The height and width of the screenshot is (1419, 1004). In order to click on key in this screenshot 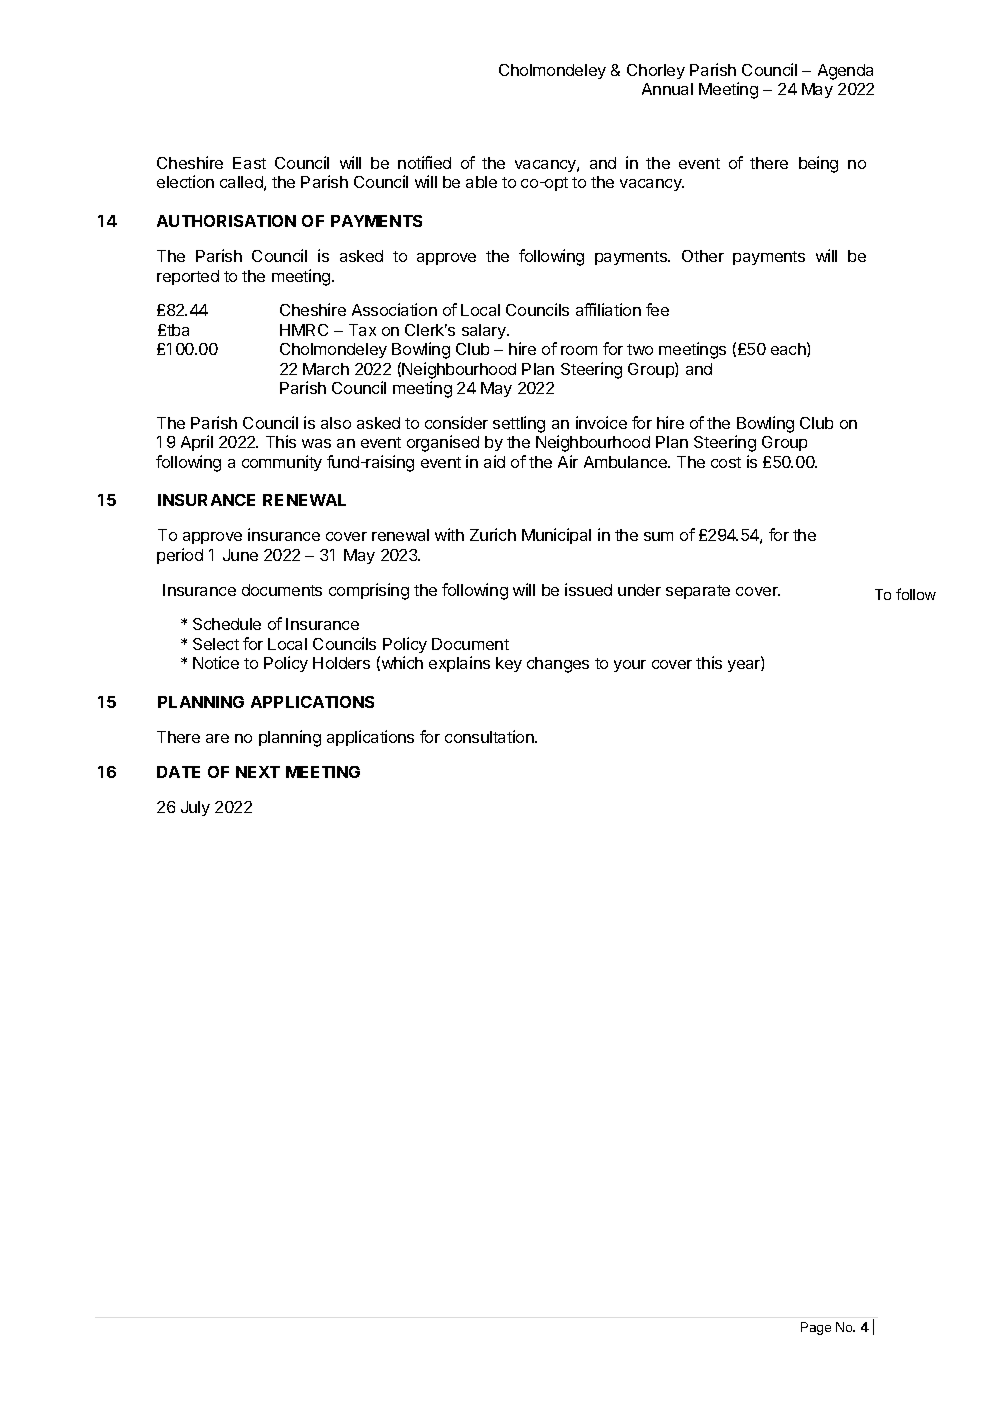, I will do `click(509, 664)`.
